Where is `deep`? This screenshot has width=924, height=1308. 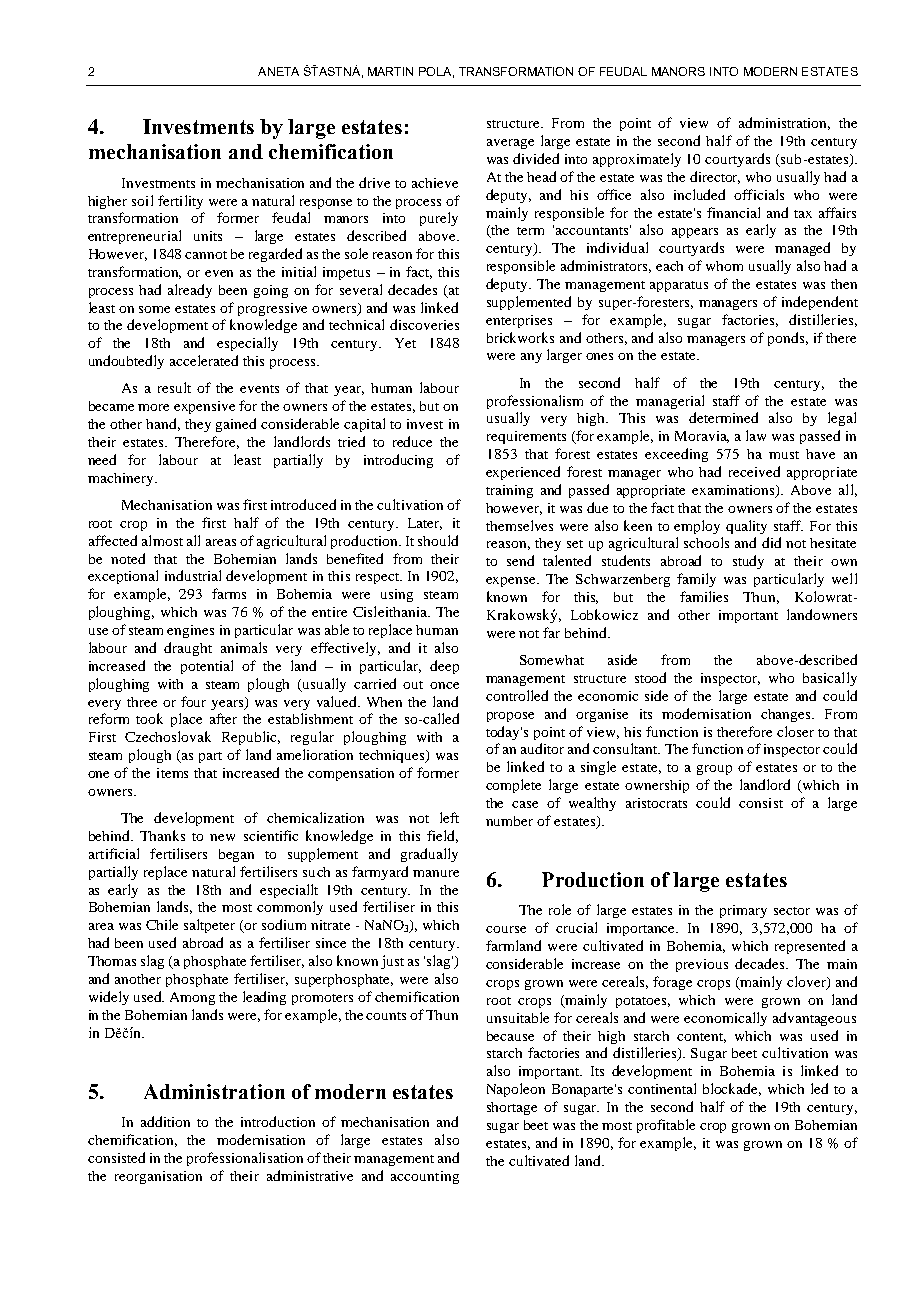
deep is located at coordinates (444, 667).
